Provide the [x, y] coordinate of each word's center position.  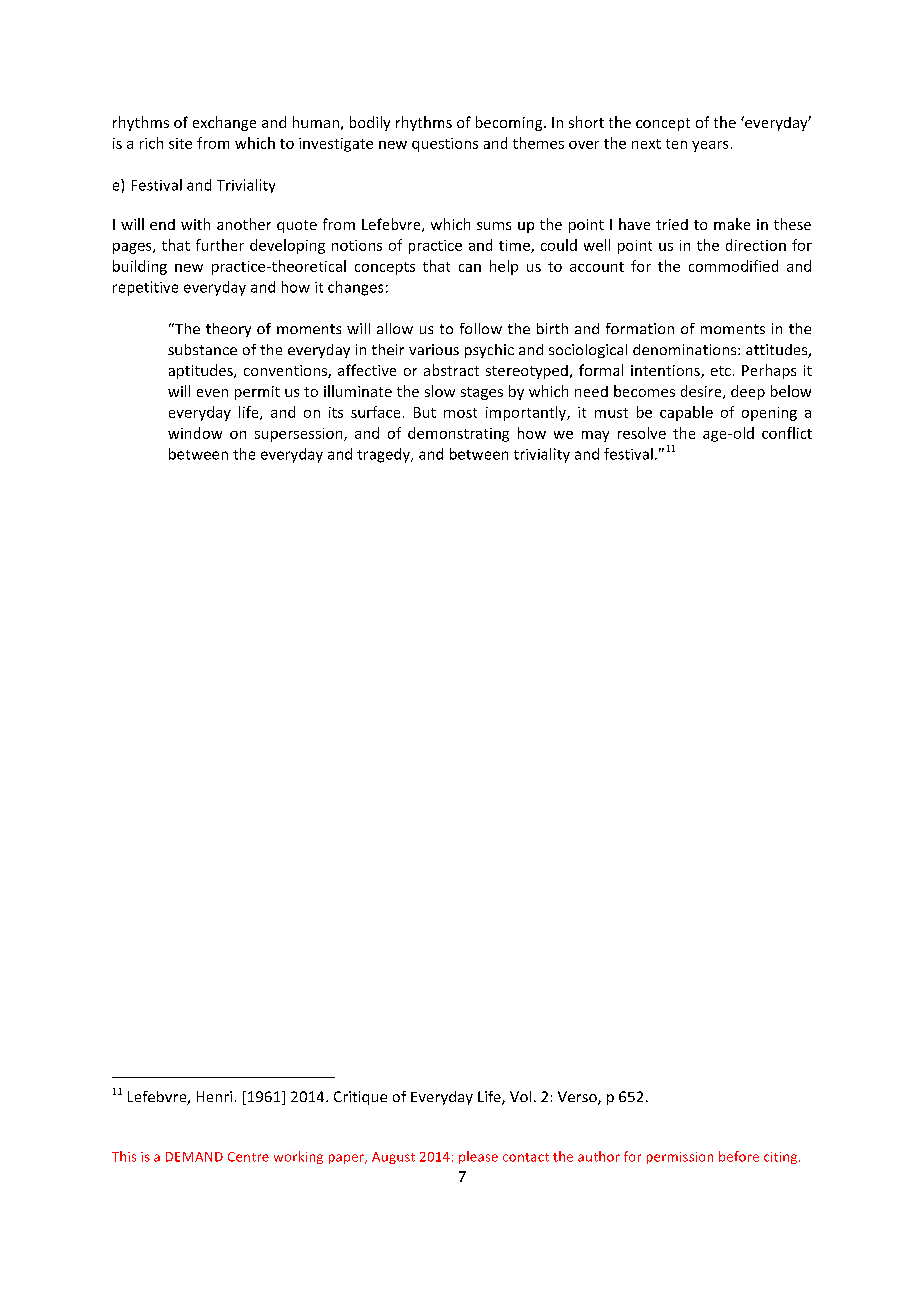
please [478, 1157]
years [710, 146]
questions [445, 145]
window [195, 433]
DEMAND [194, 1157]
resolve [642, 433]
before [739, 1156]
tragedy [384, 455]
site [180, 143]
